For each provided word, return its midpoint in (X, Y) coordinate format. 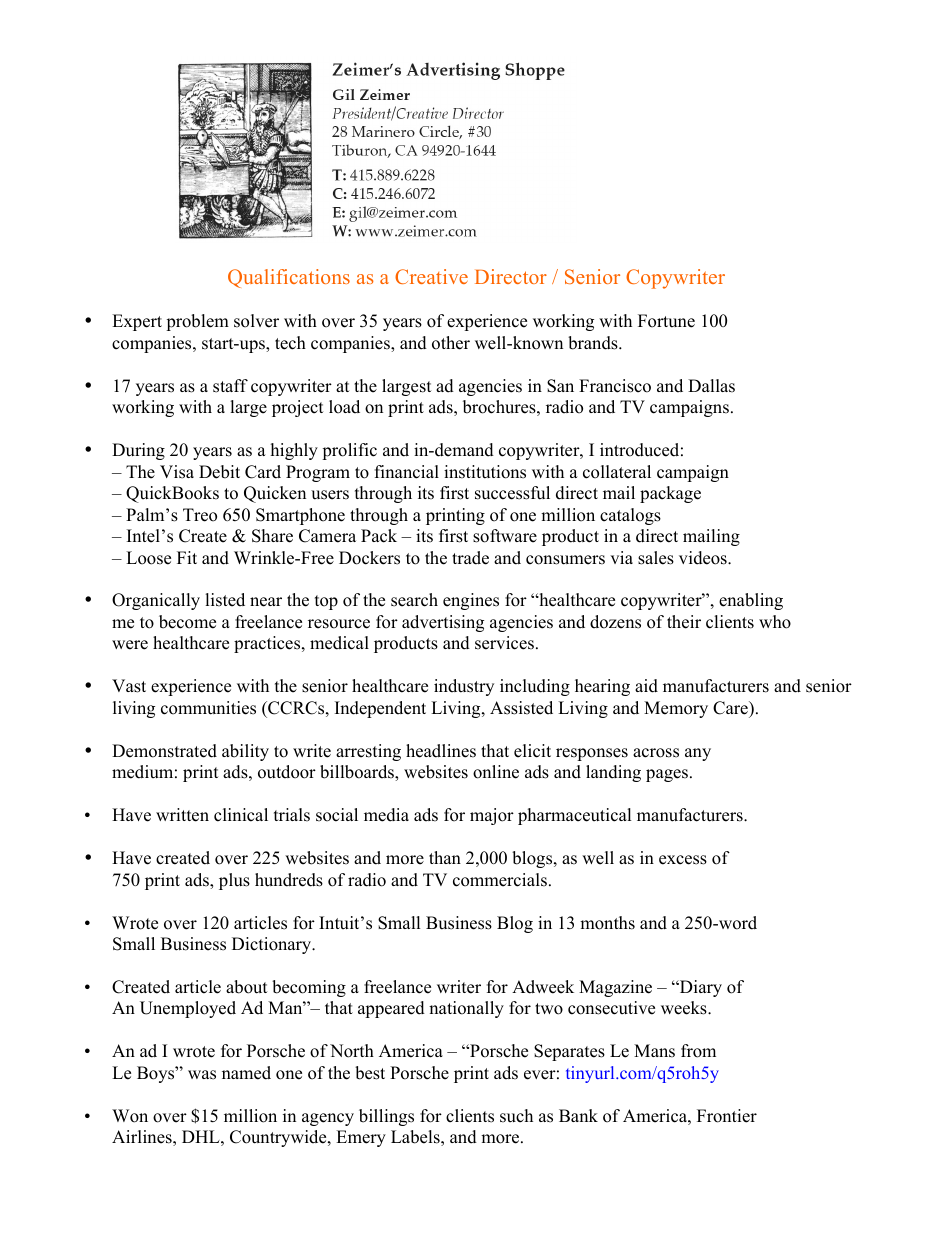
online (496, 772)
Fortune (666, 321)
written (182, 815)
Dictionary (273, 945)
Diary (700, 988)
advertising (443, 623)
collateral (617, 472)
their (684, 622)
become (187, 622)
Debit (219, 472)
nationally (466, 1009)
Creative (431, 276)
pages (667, 775)
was (202, 1075)
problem (197, 322)
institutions (485, 472)
